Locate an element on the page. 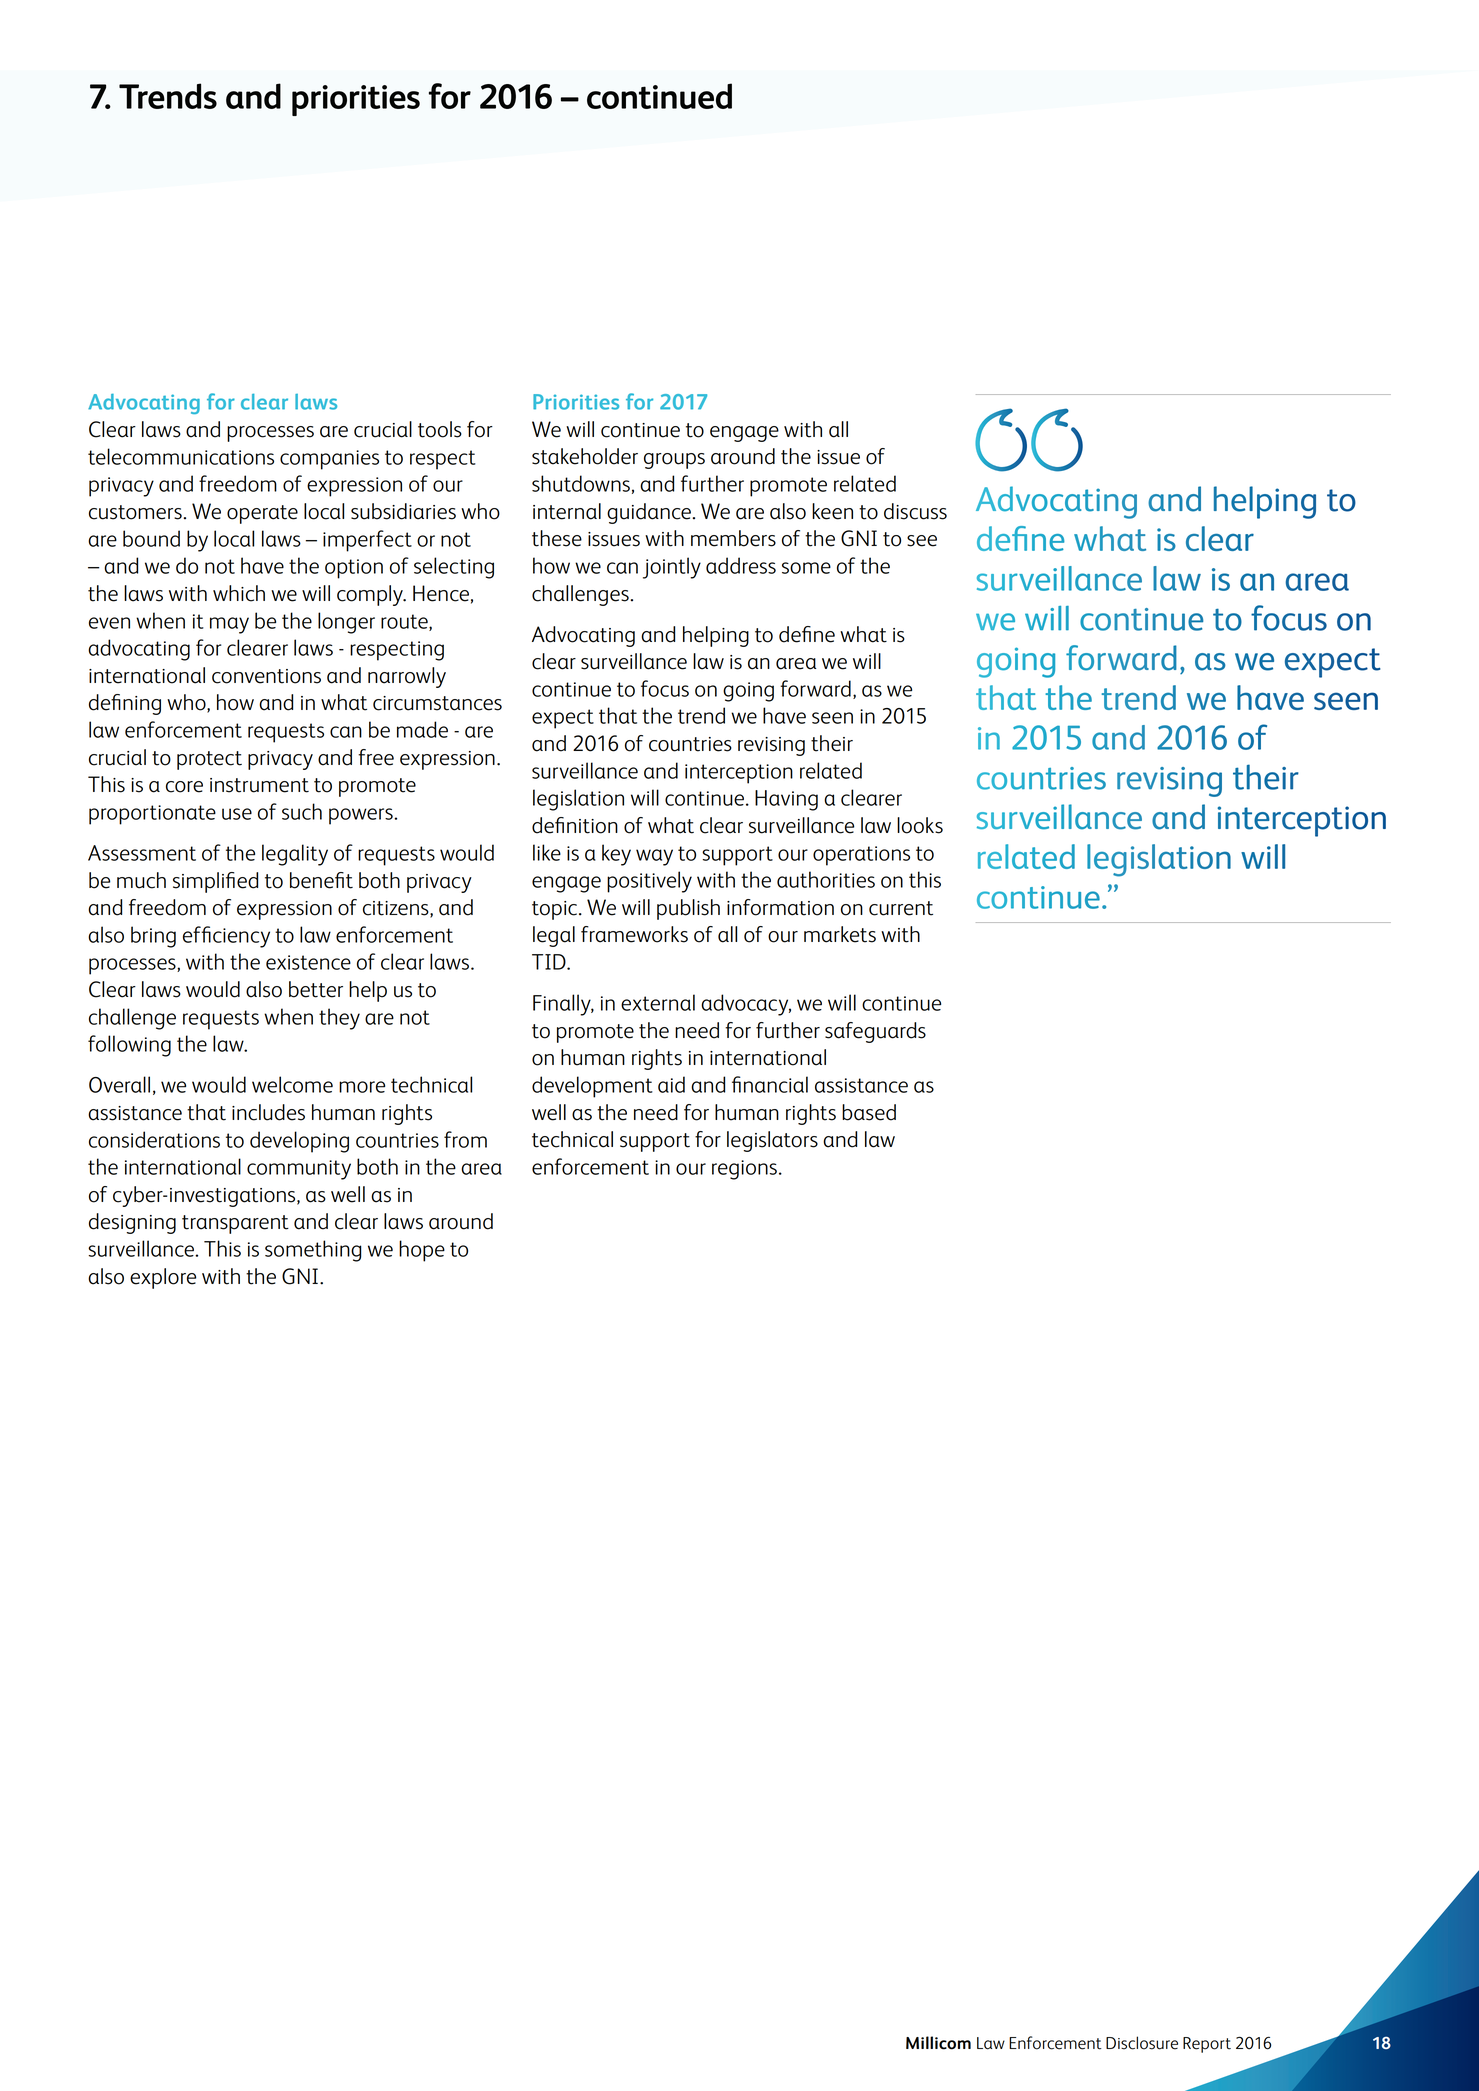 Image resolution: width=1479 pixels, height=2091 pixels. regions is located at coordinates (744, 1170).
